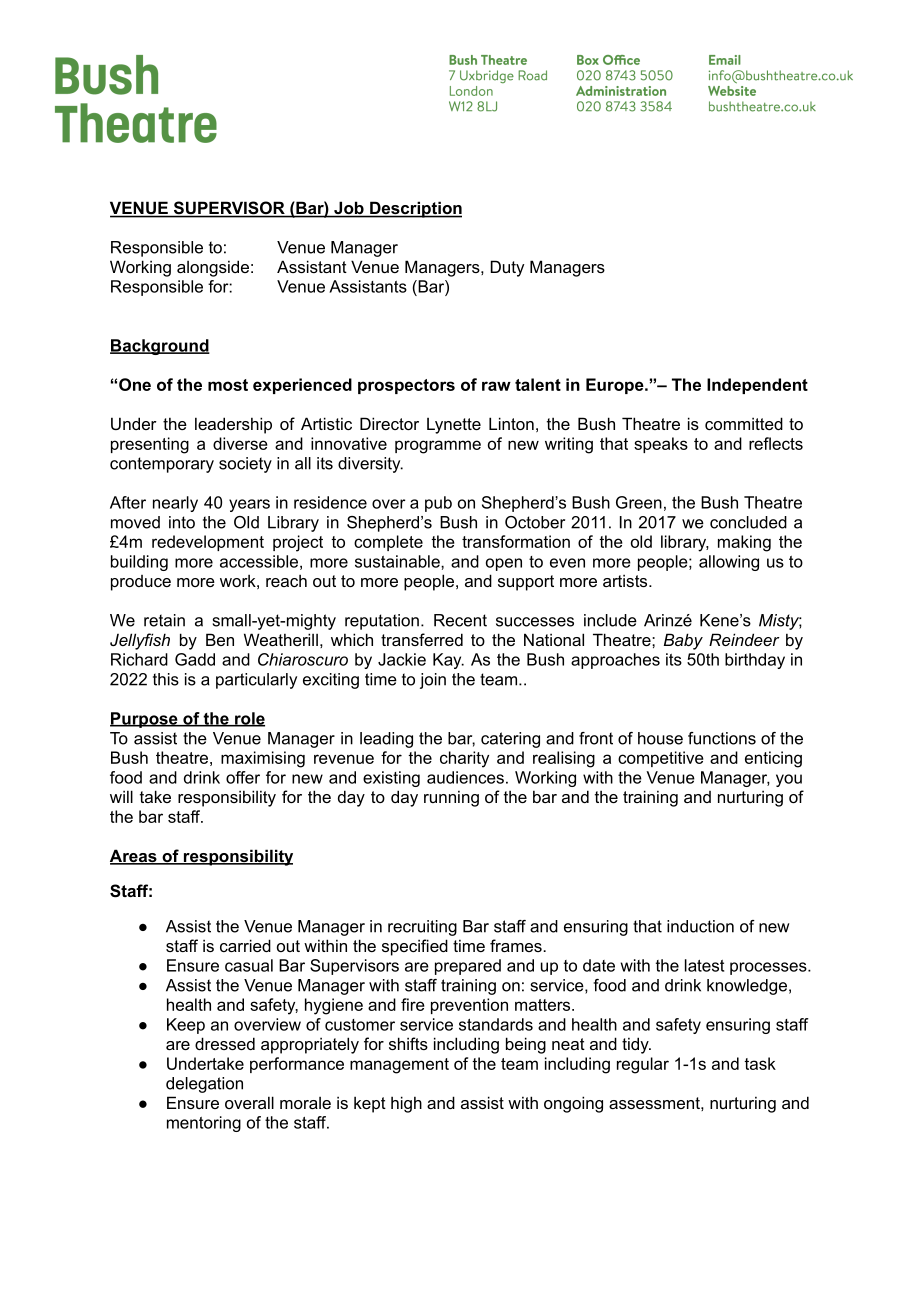 This image has width=924, height=1307. What do you see at coordinates (748, 522) in the image?
I see `concluded` at bounding box center [748, 522].
